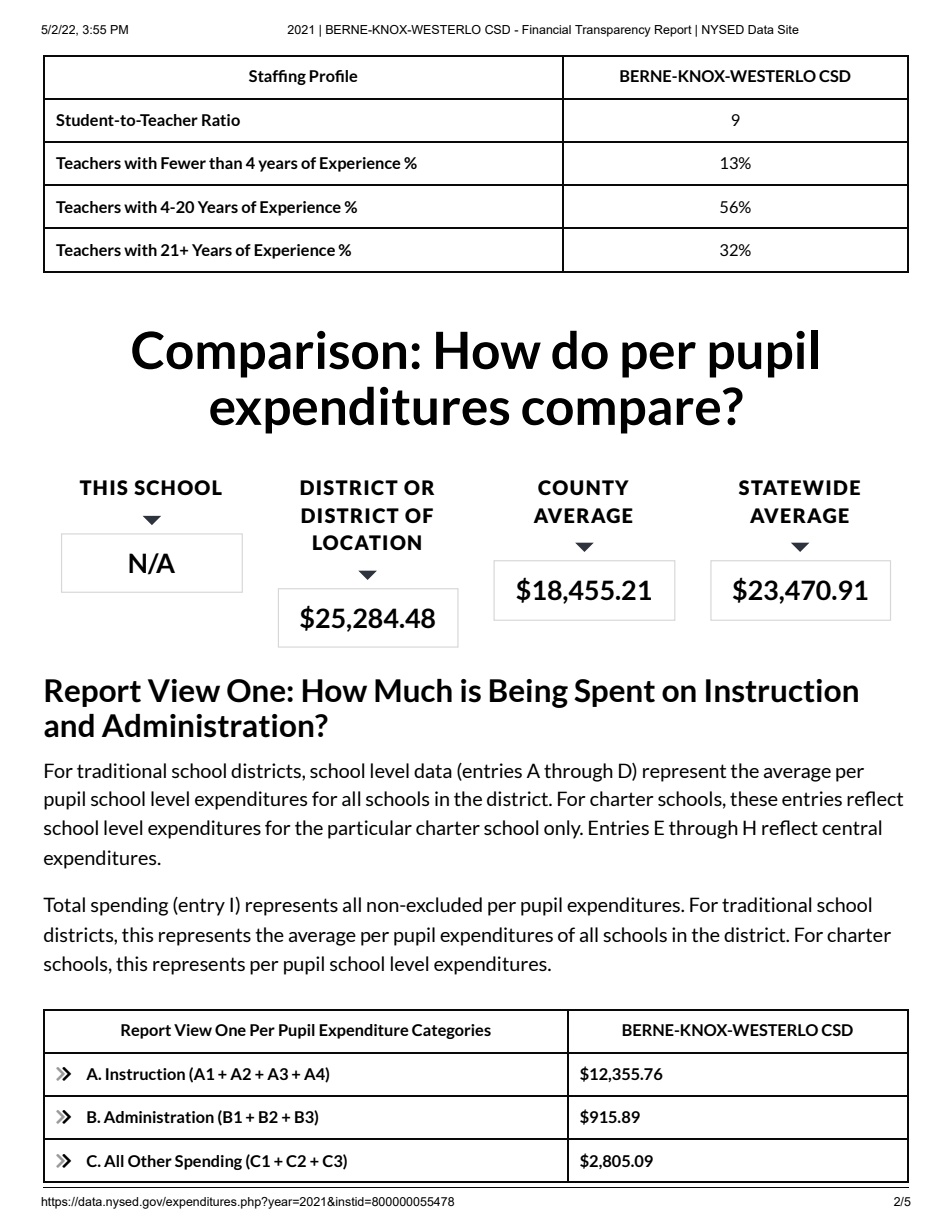 The width and height of the page is (952, 1232). Describe the element at coordinates (277, 77) in the page. I see `Staffing` at that location.
